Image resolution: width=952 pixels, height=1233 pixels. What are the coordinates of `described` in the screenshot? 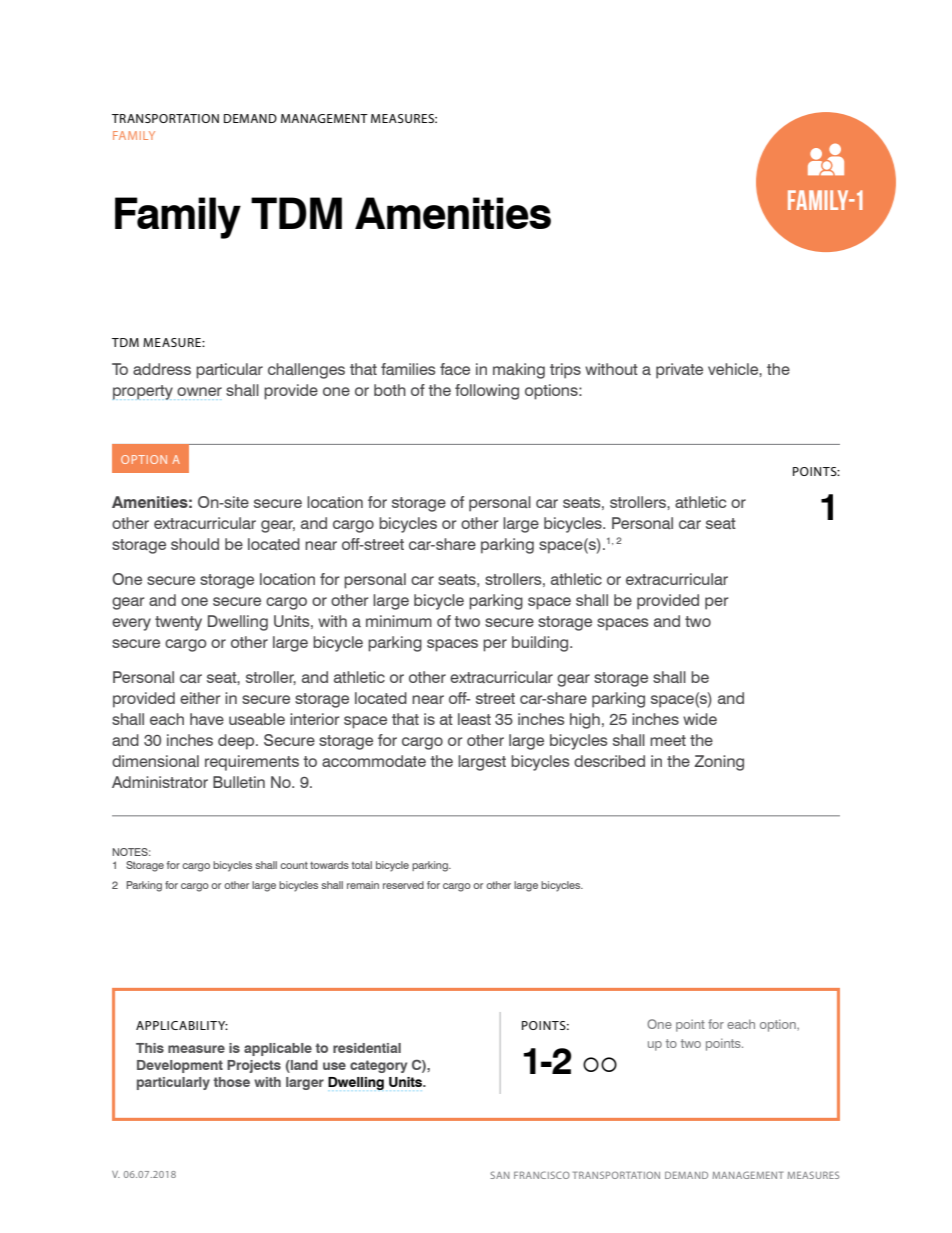 It's located at (609, 761).
